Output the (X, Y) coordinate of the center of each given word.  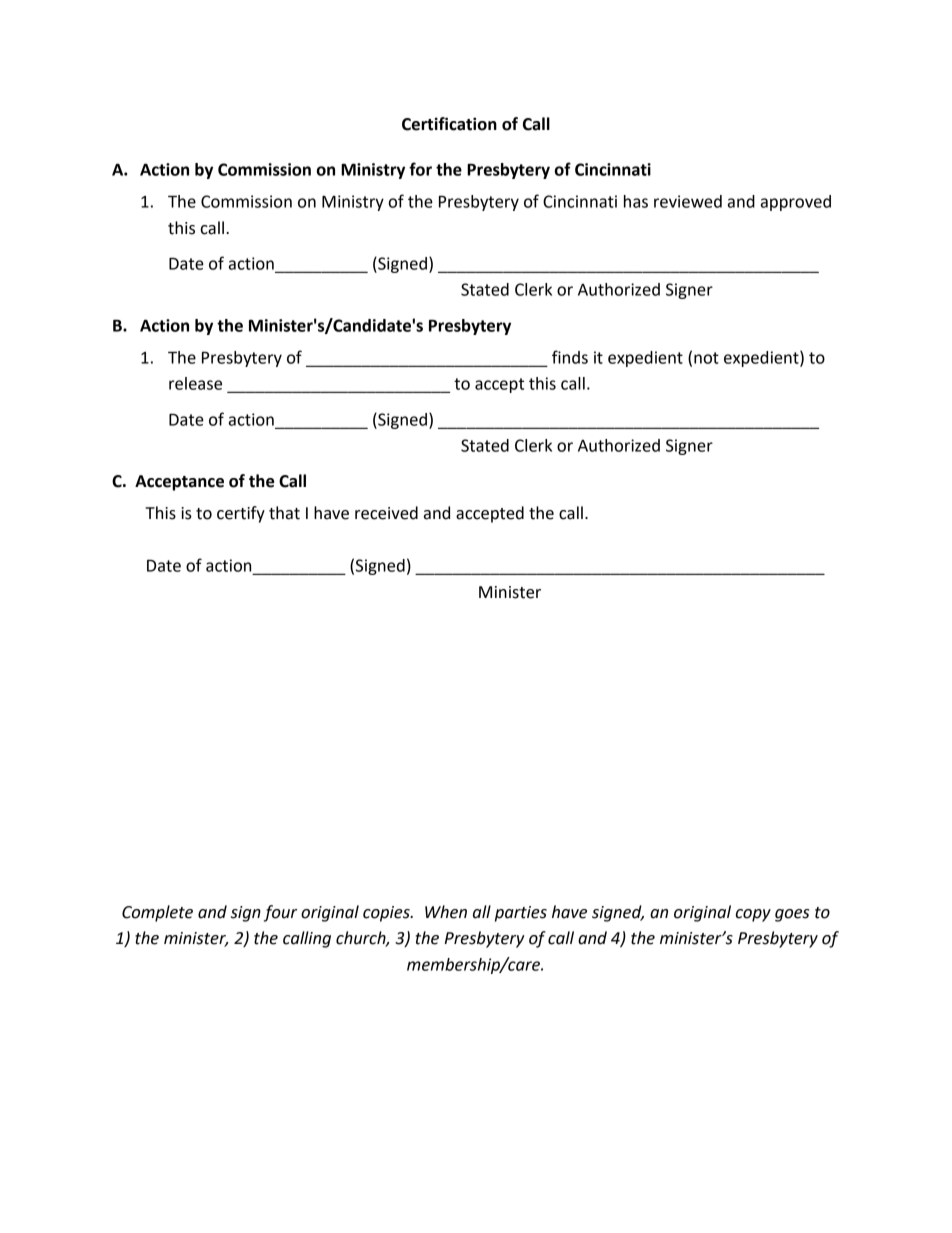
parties (521, 914)
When (446, 912)
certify (241, 514)
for (420, 169)
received (386, 513)
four (280, 913)
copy (753, 915)
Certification (449, 124)
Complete (157, 913)
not (706, 358)
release (195, 383)
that (284, 513)
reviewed (688, 201)
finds (570, 357)
